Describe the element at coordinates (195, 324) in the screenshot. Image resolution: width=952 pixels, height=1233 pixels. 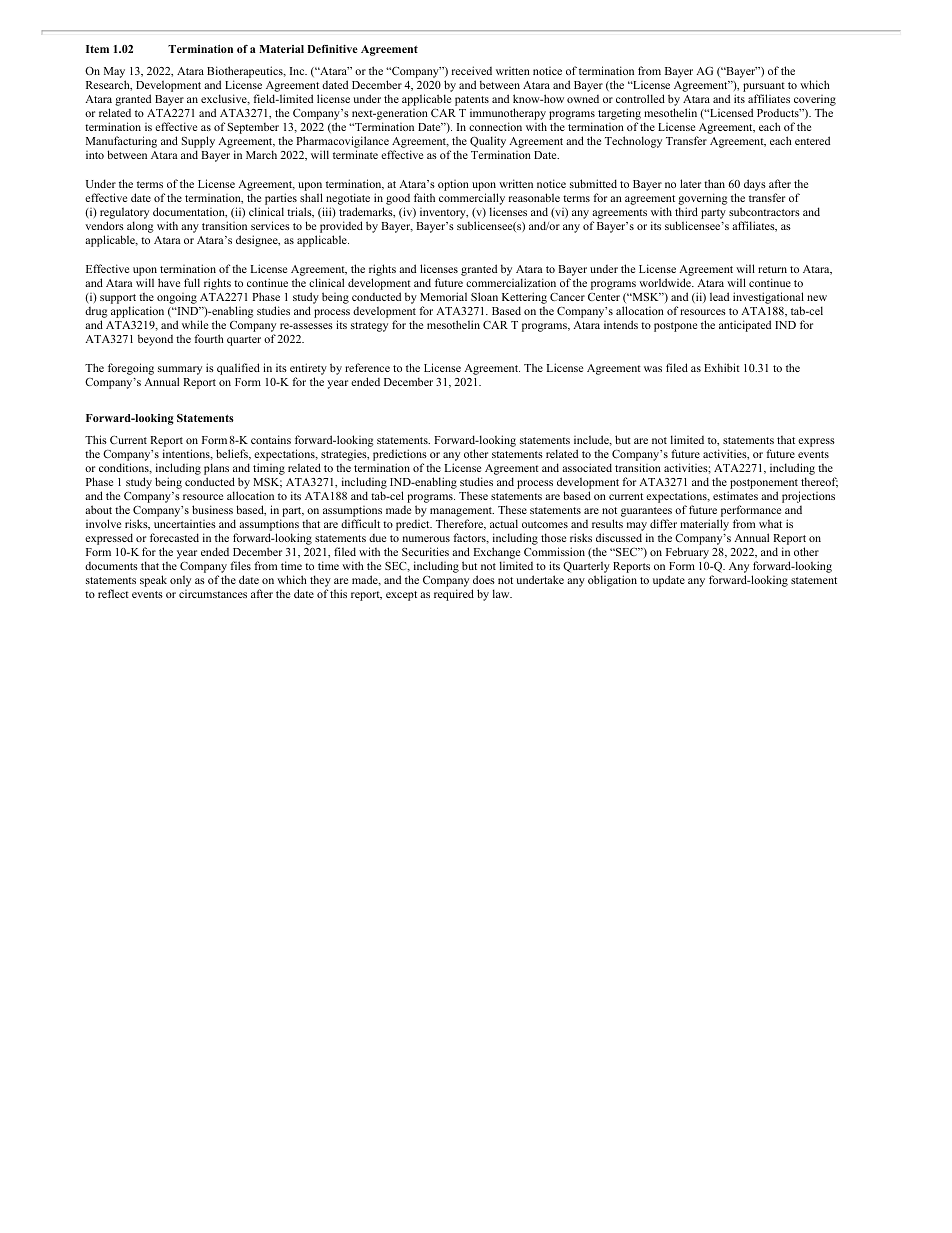
I see `while` at that location.
